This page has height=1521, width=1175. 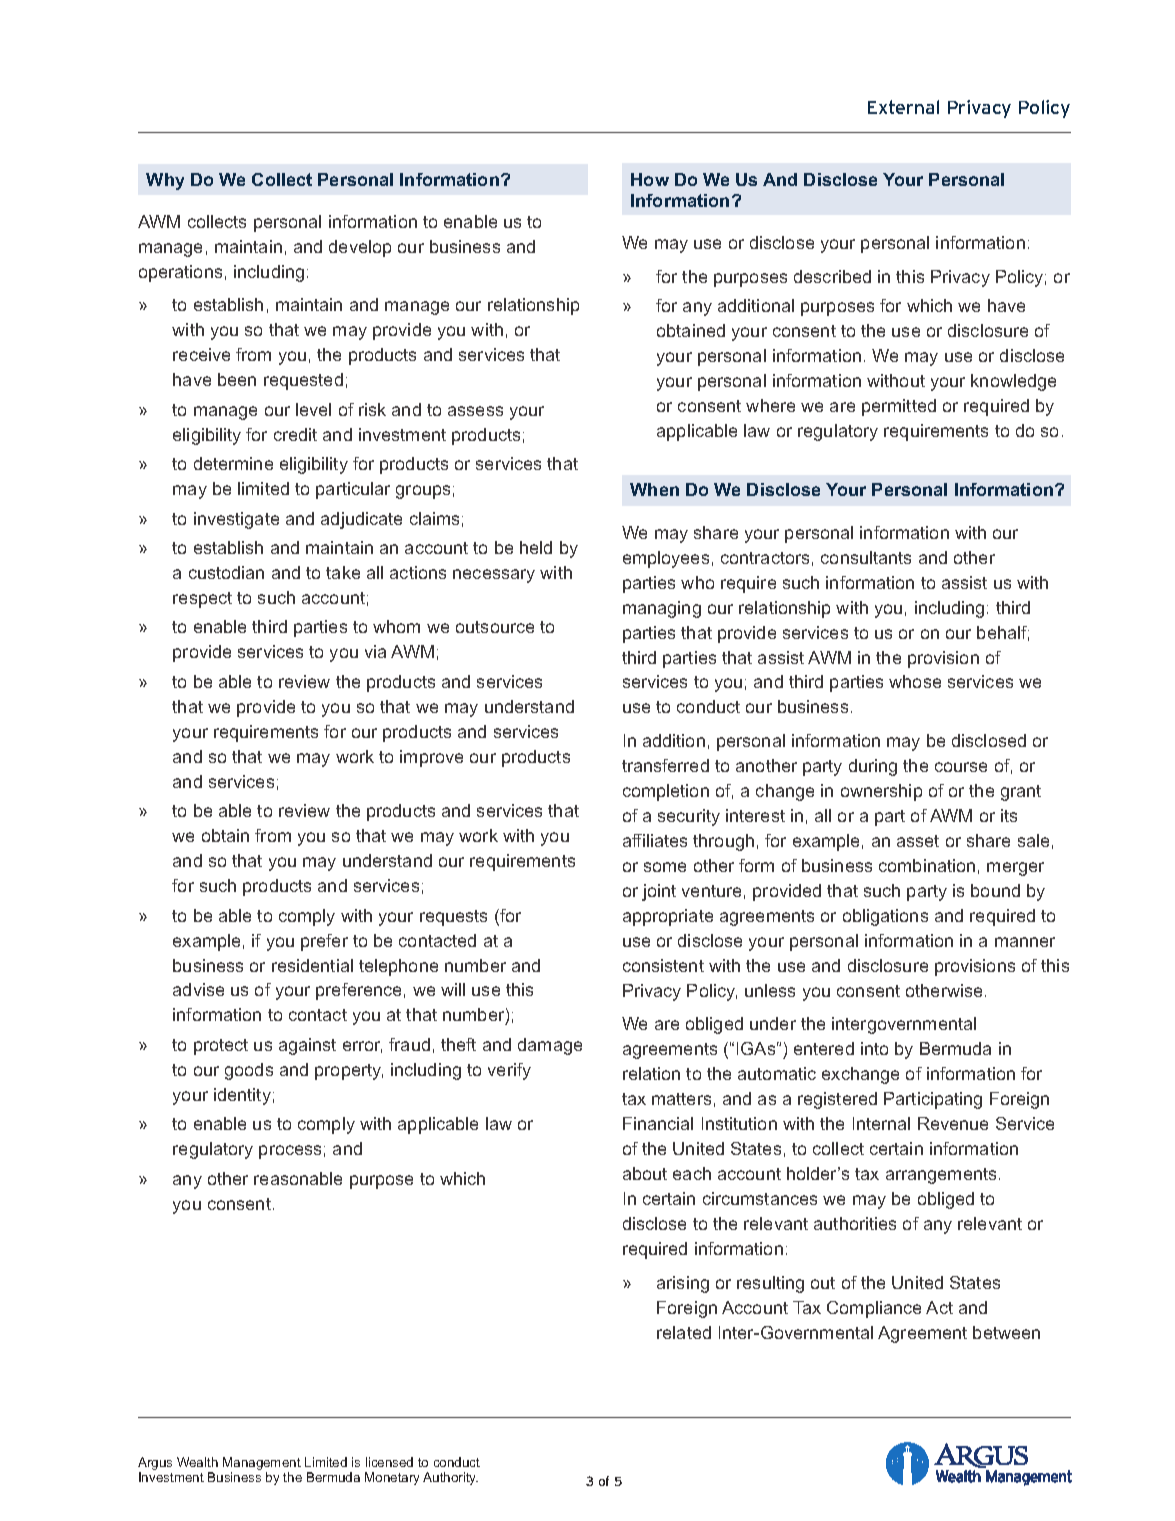 I want to click on improve, so click(x=431, y=758).
